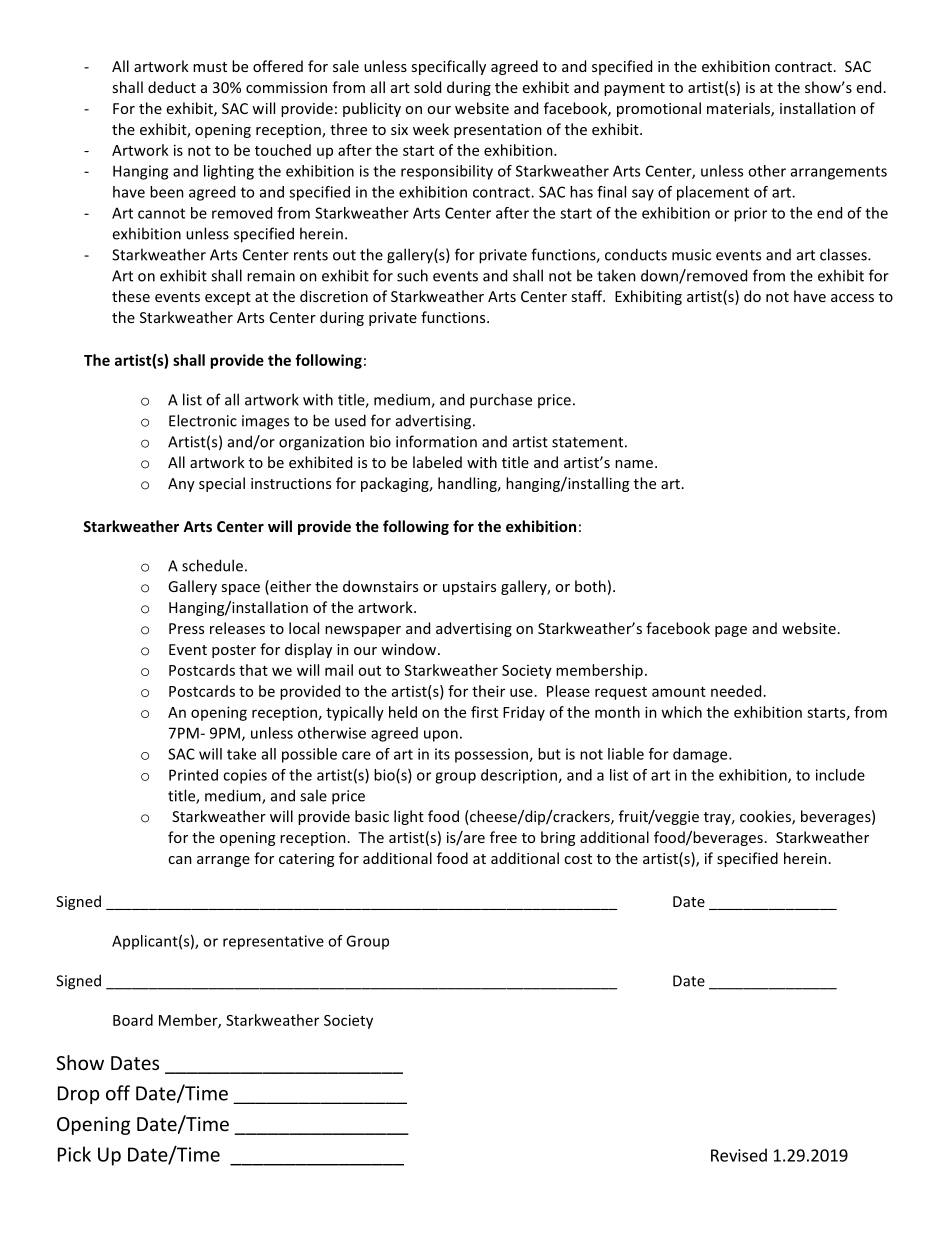 The image size is (952, 1233). I want to click on promotional, so click(659, 109).
